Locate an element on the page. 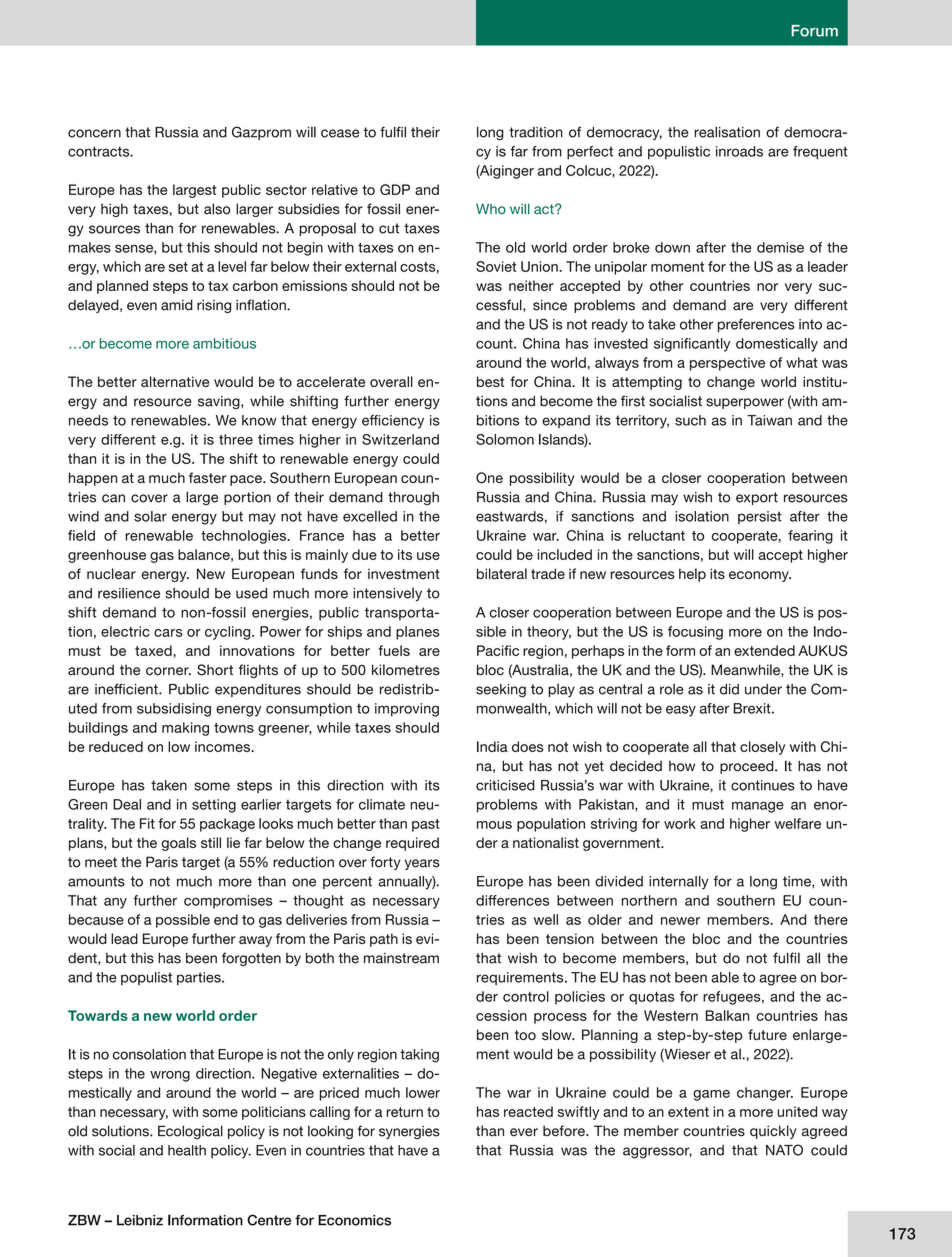  years is located at coordinates (422, 864).
